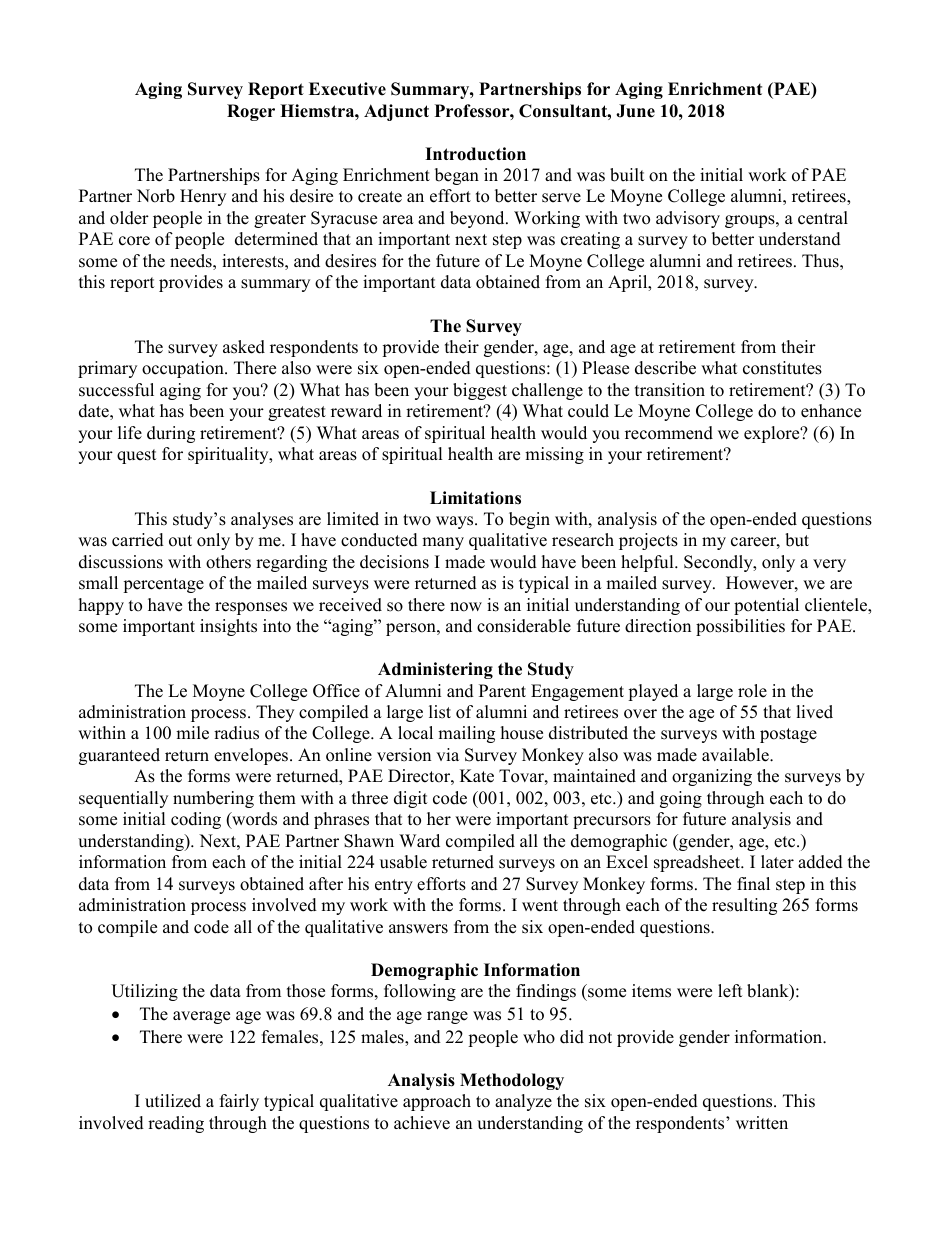  I want to click on constitutes, so click(782, 368).
